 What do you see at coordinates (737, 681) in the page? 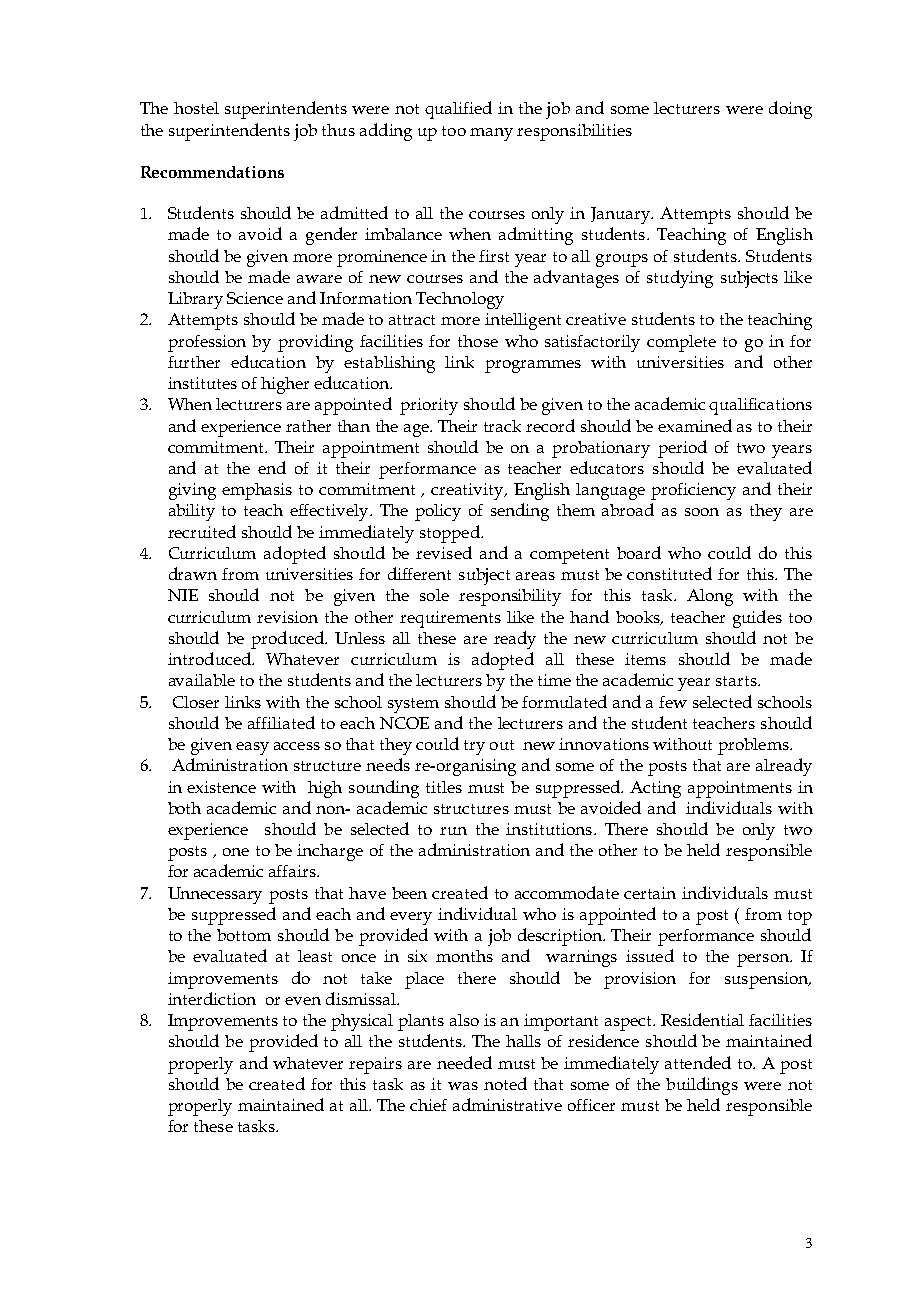
I see `starts` at bounding box center [737, 681].
